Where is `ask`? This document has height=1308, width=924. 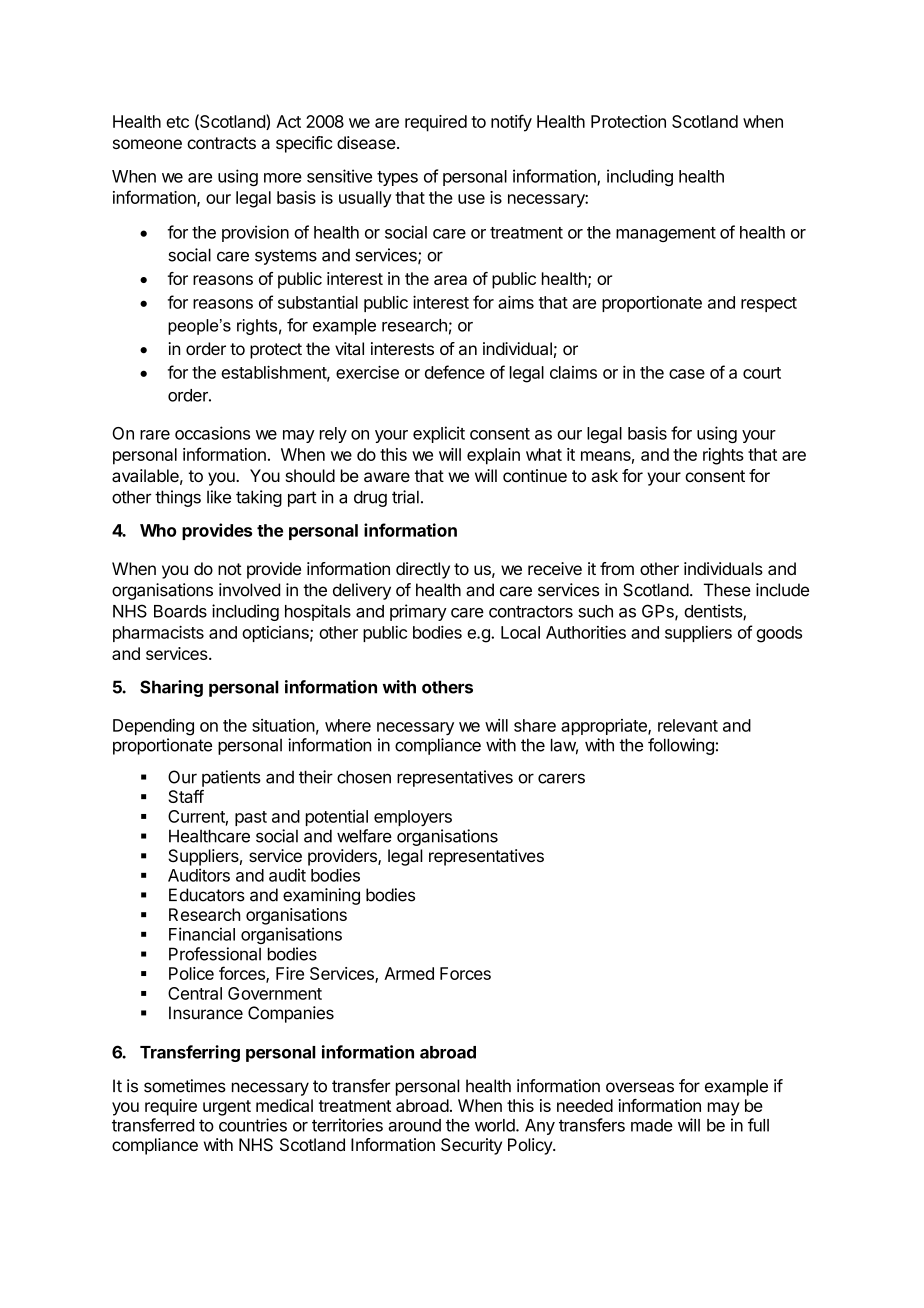 ask is located at coordinates (604, 475).
